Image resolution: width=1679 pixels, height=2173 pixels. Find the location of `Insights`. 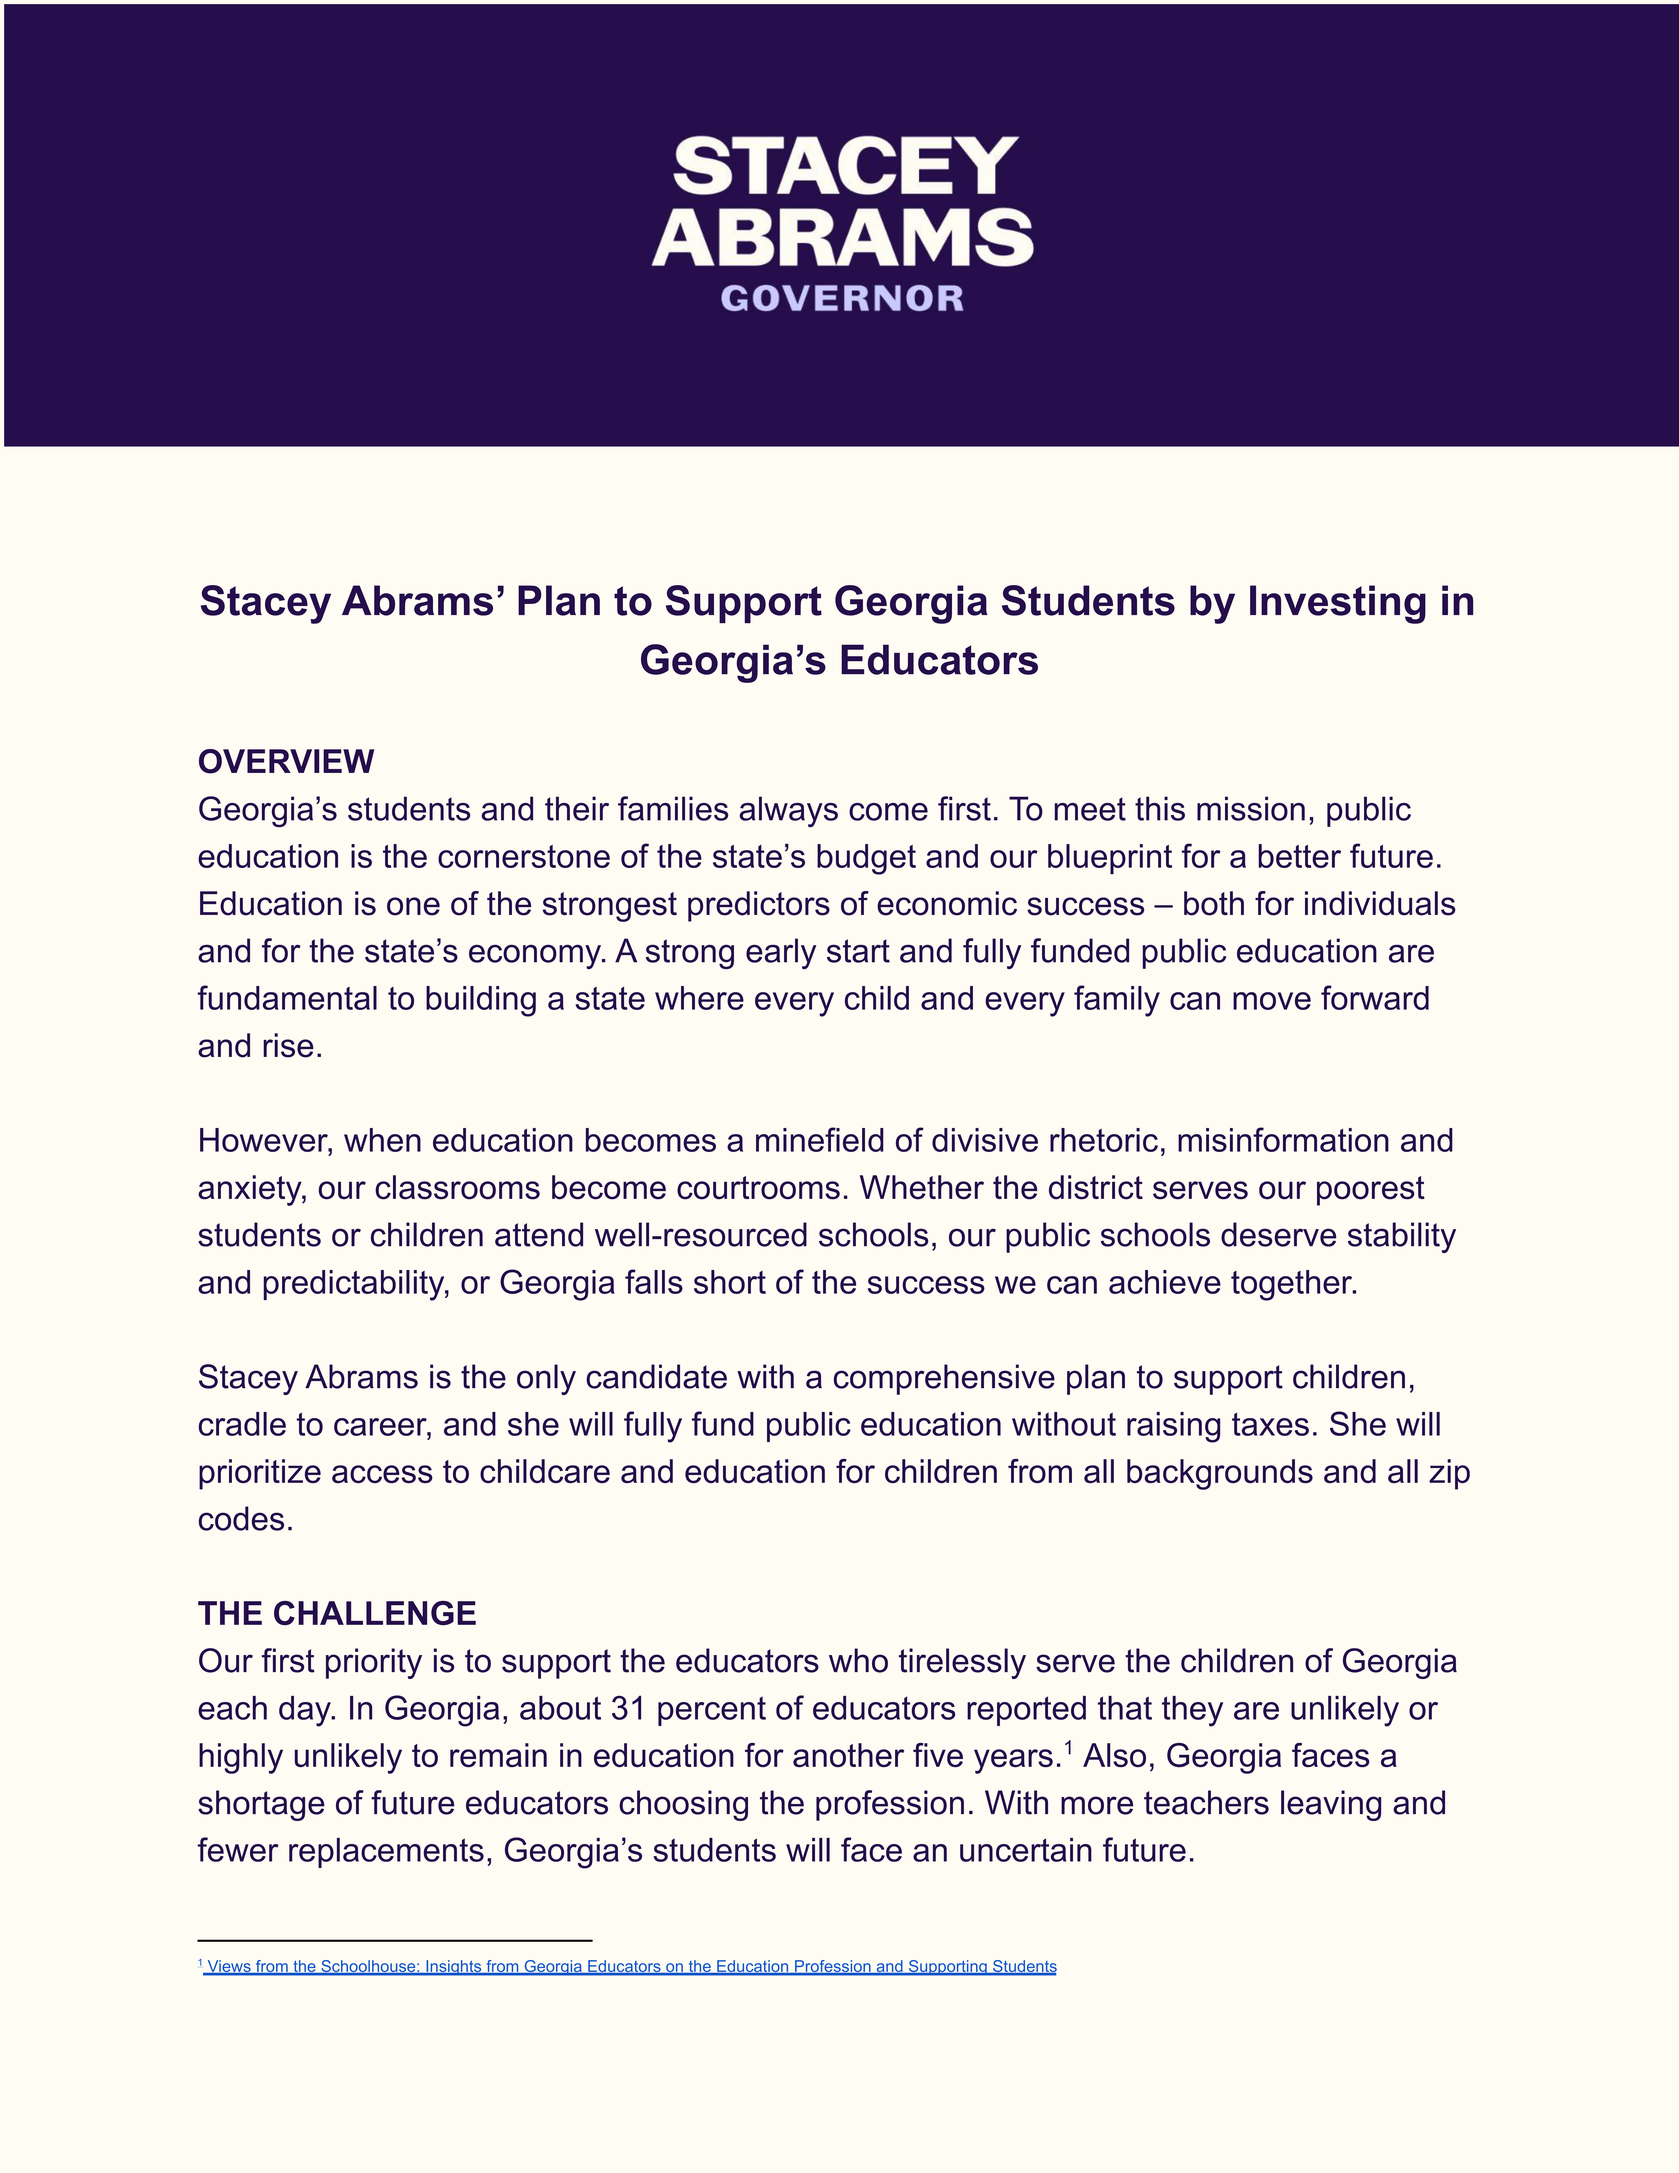

Insights is located at coordinates (453, 1968).
